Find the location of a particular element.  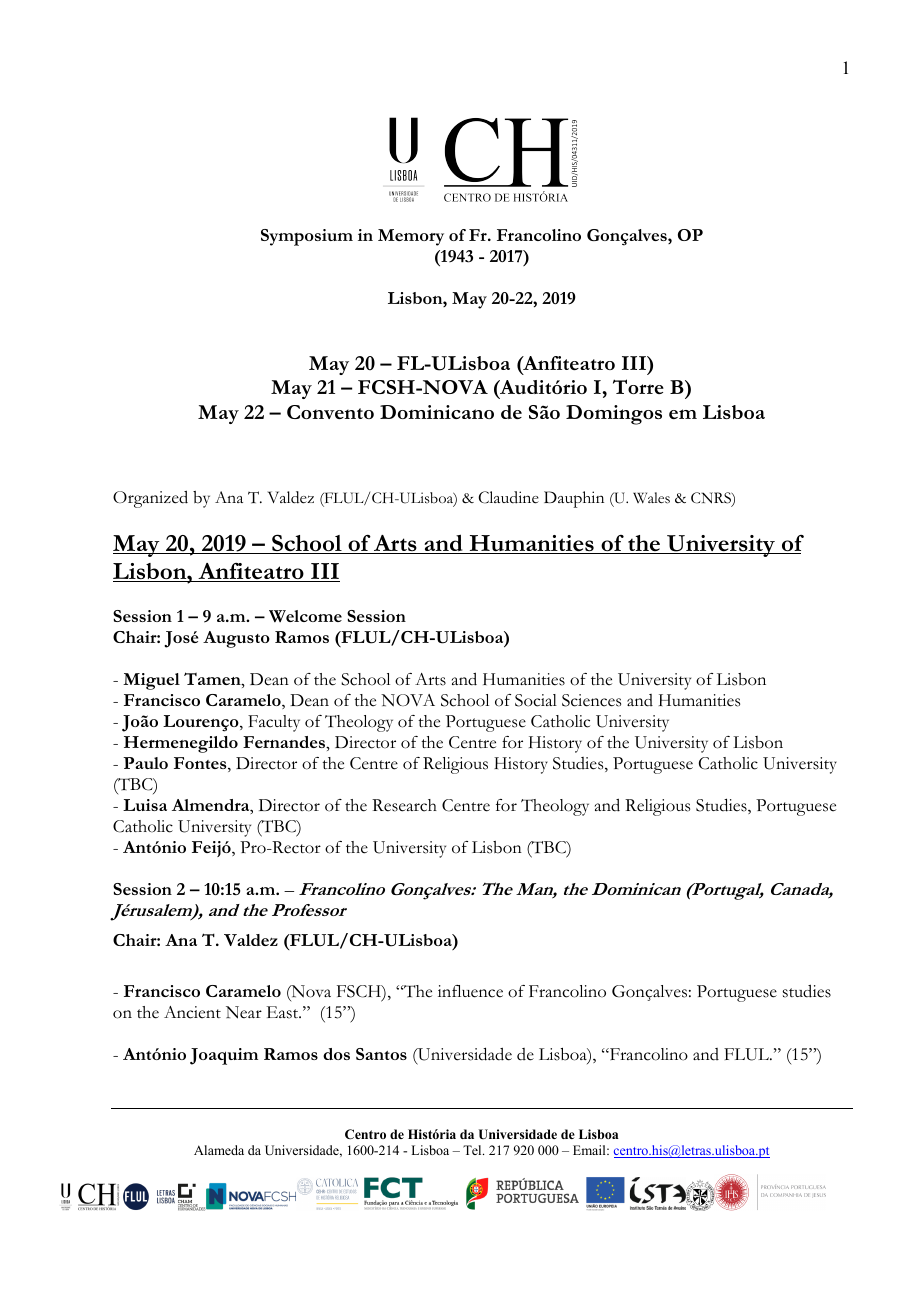

Torre is located at coordinates (638, 386).
